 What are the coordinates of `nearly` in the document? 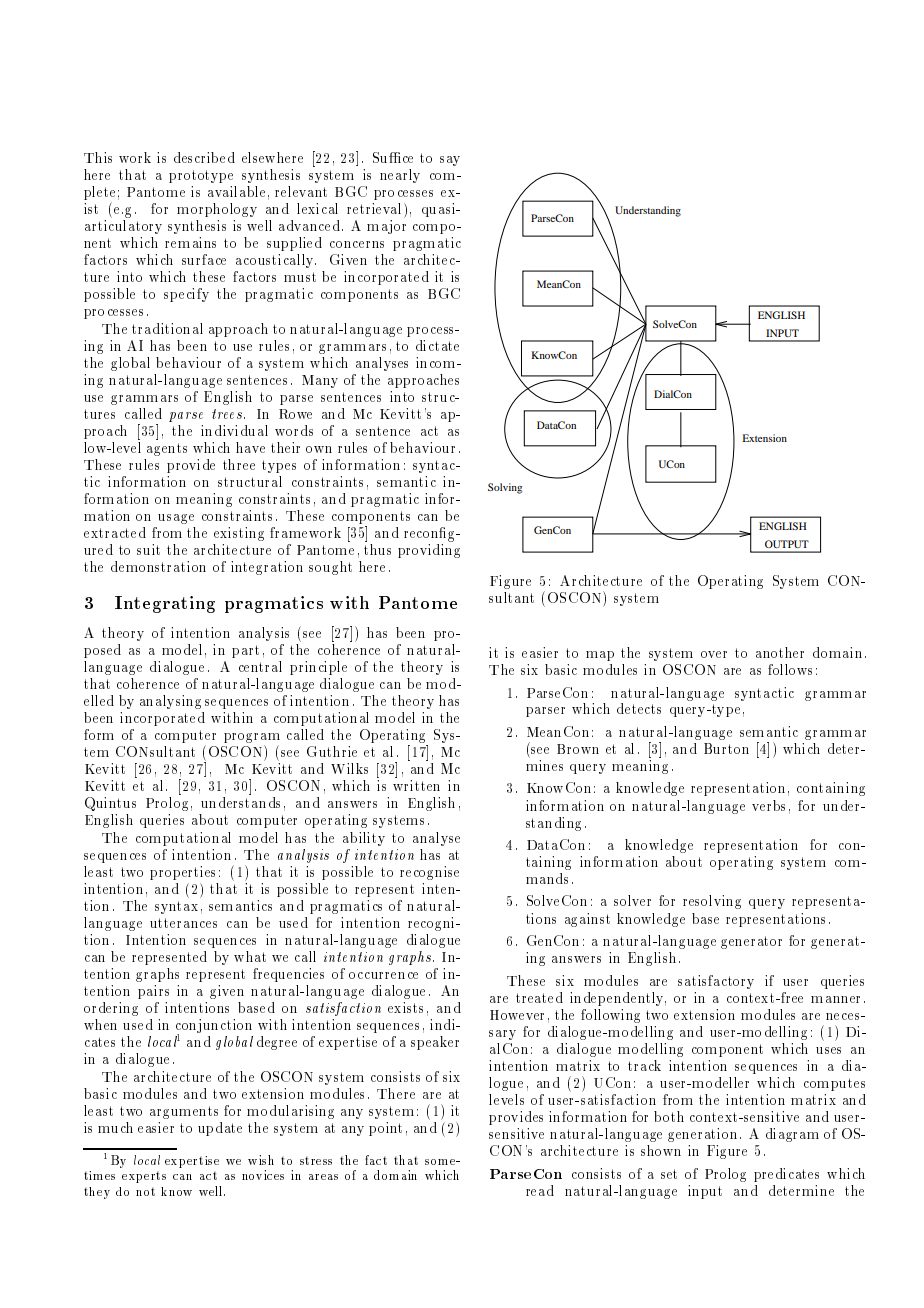 It's located at (400, 176).
